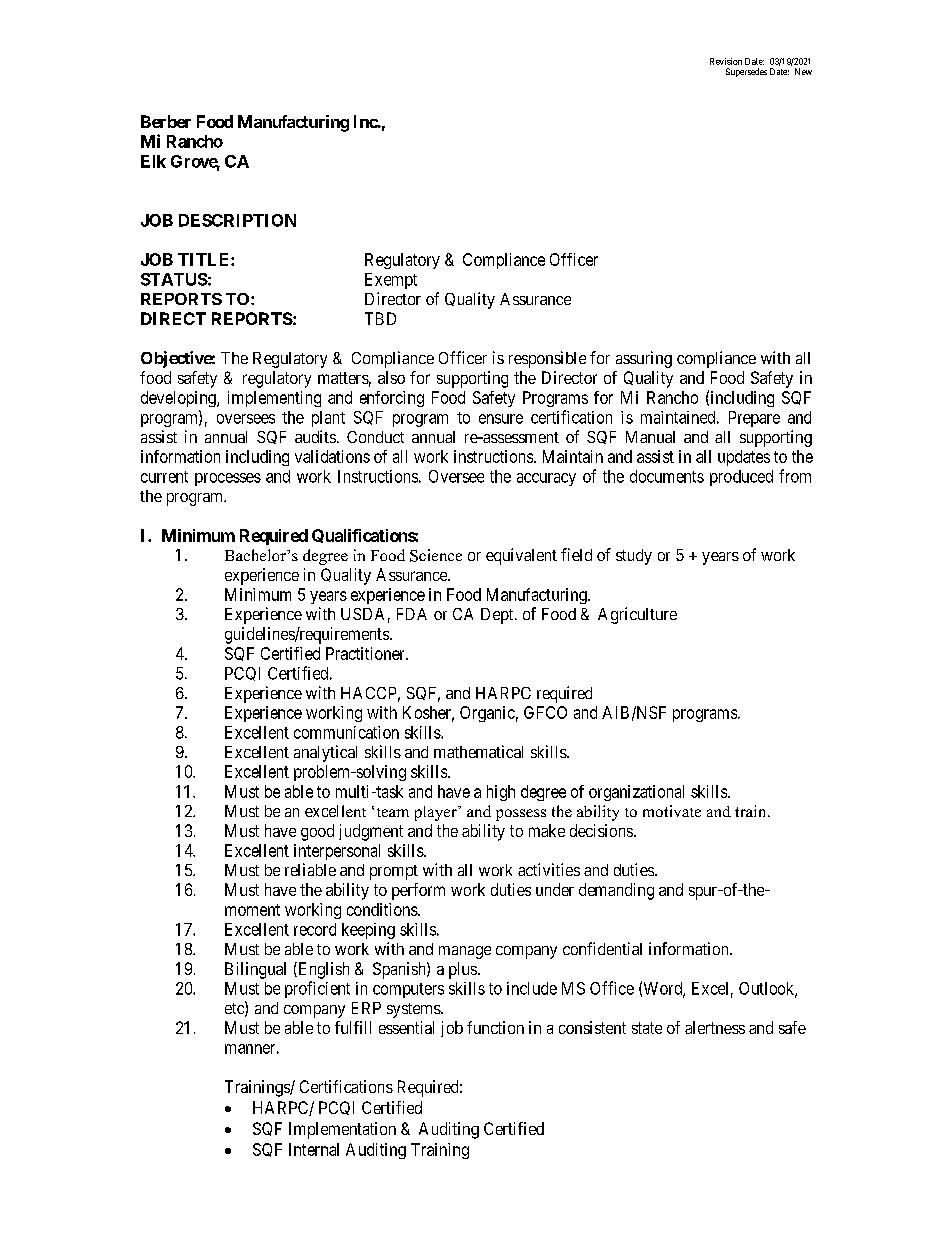 This screenshot has height=1233, width=952. What do you see at coordinates (274, 399) in the screenshot?
I see `implementing` at bounding box center [274, 399].
